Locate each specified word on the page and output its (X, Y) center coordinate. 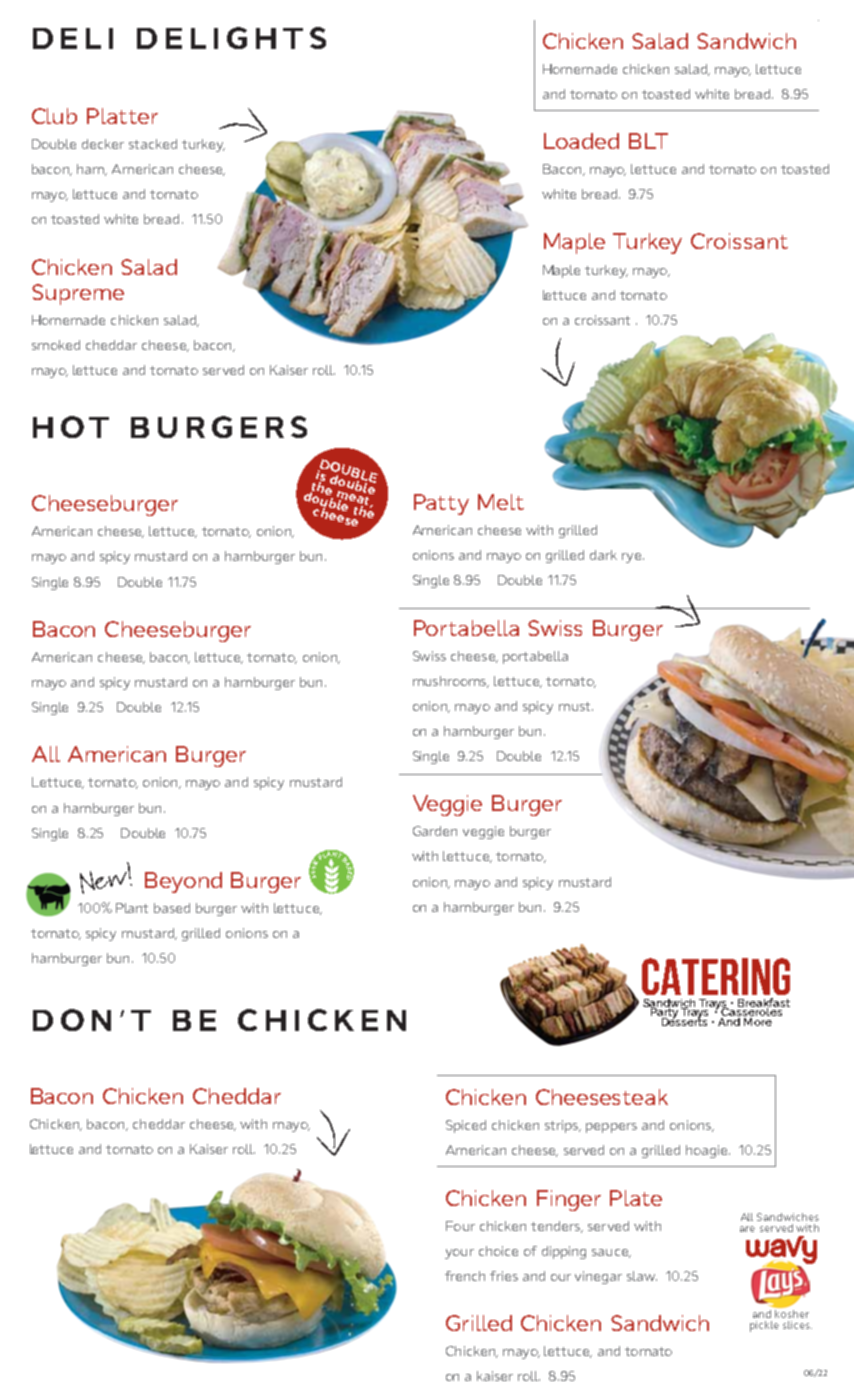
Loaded (581, 141)
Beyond (183, 882)
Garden (435, 831)
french (465, 1276)
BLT (648, 141)
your (459, 1254)
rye (633, 558)
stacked (153, 144)
